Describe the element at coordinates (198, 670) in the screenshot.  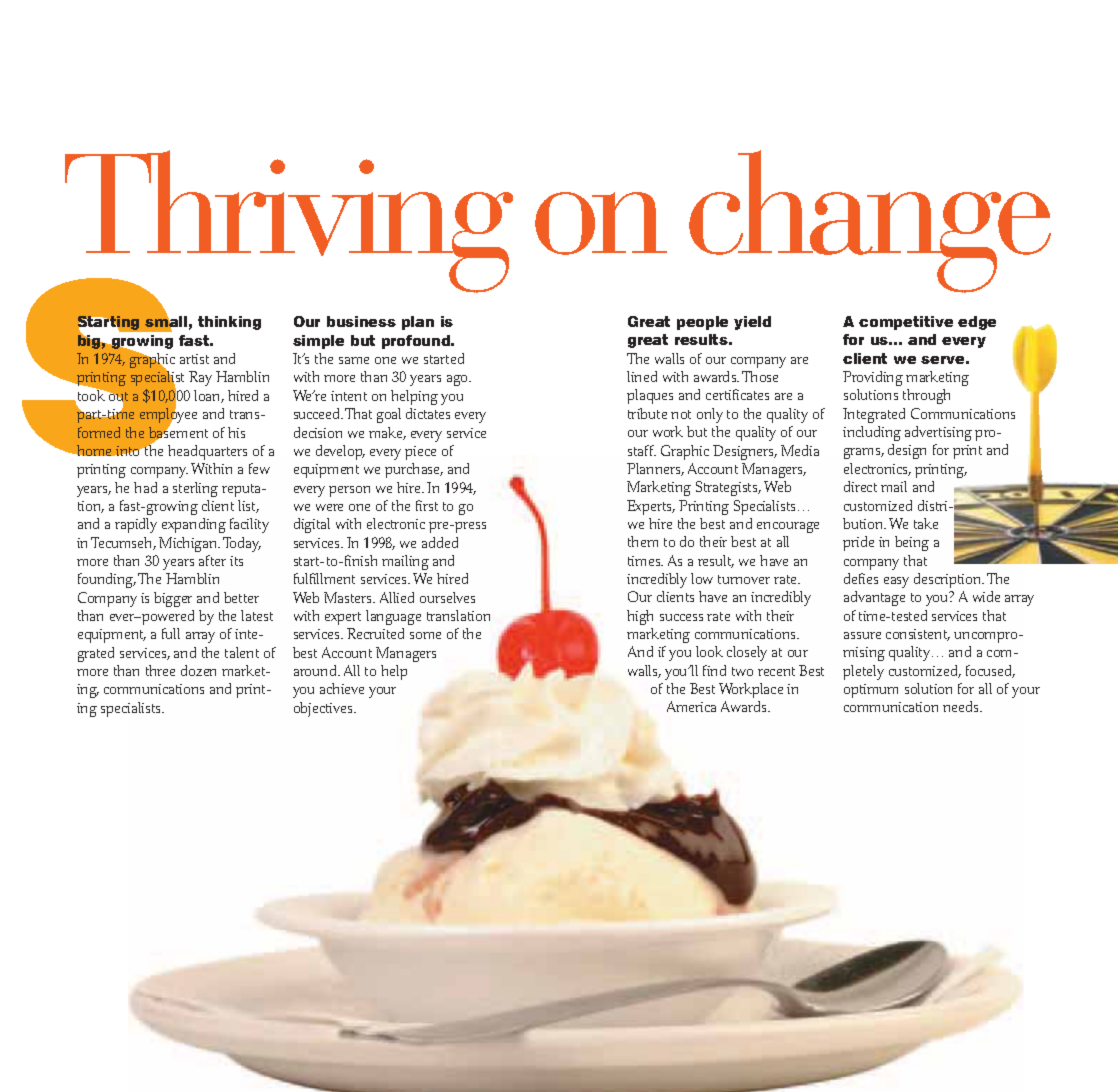
I see `dozen` at that location.
